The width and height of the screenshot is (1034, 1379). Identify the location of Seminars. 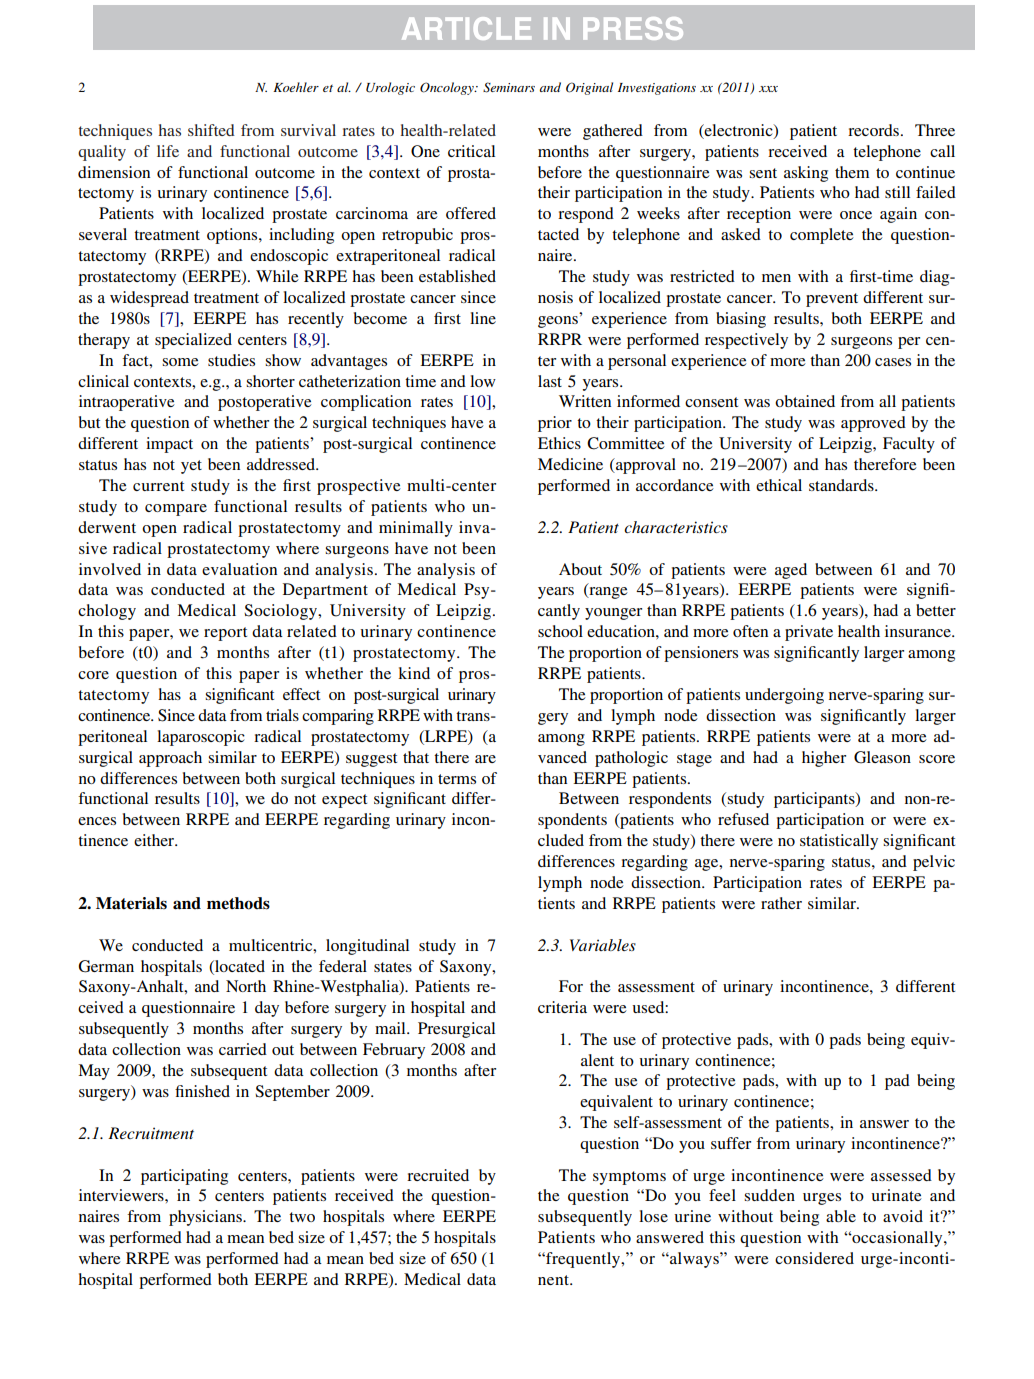
(509, 87).
